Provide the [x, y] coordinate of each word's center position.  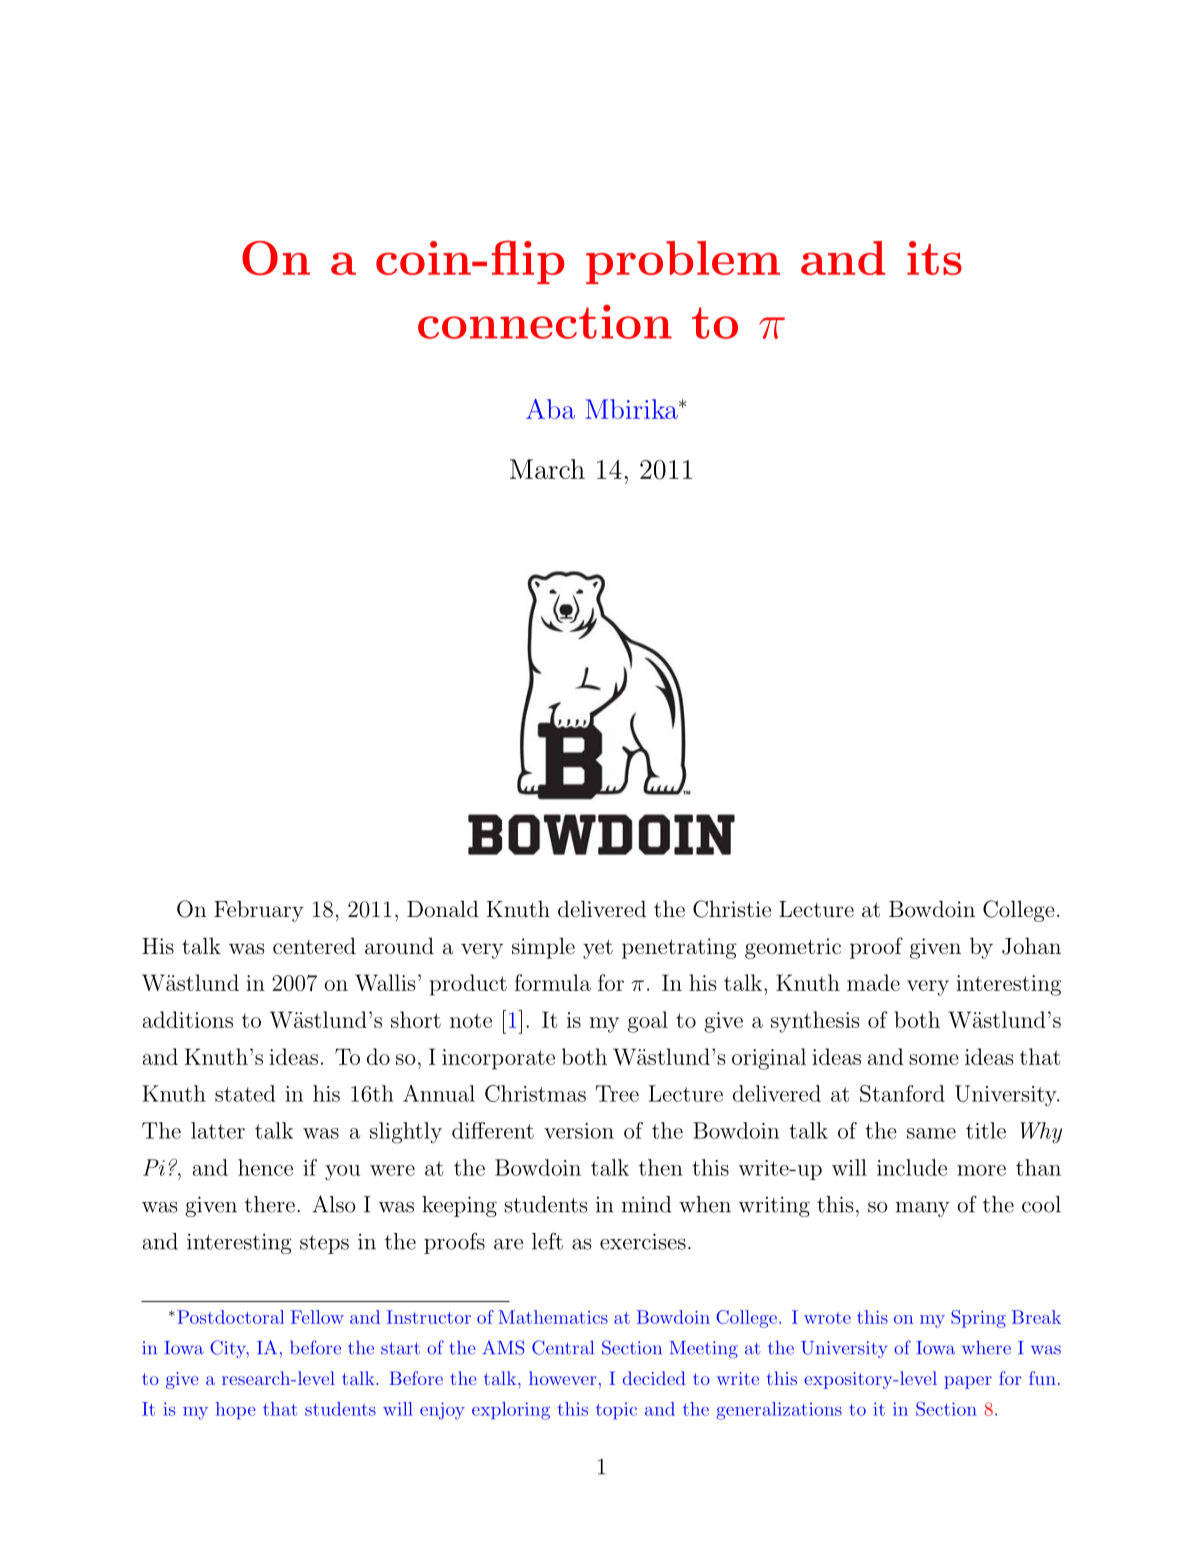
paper [968, 1382]
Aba [550, 409]
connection [545, 321]
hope [236, 1410]
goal [648, 1022]
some [934, 1059]
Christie [732, 909]
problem [683, 262]
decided [654, 1378]
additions [188, 1019]
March [547, 469]
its [934, 258]
